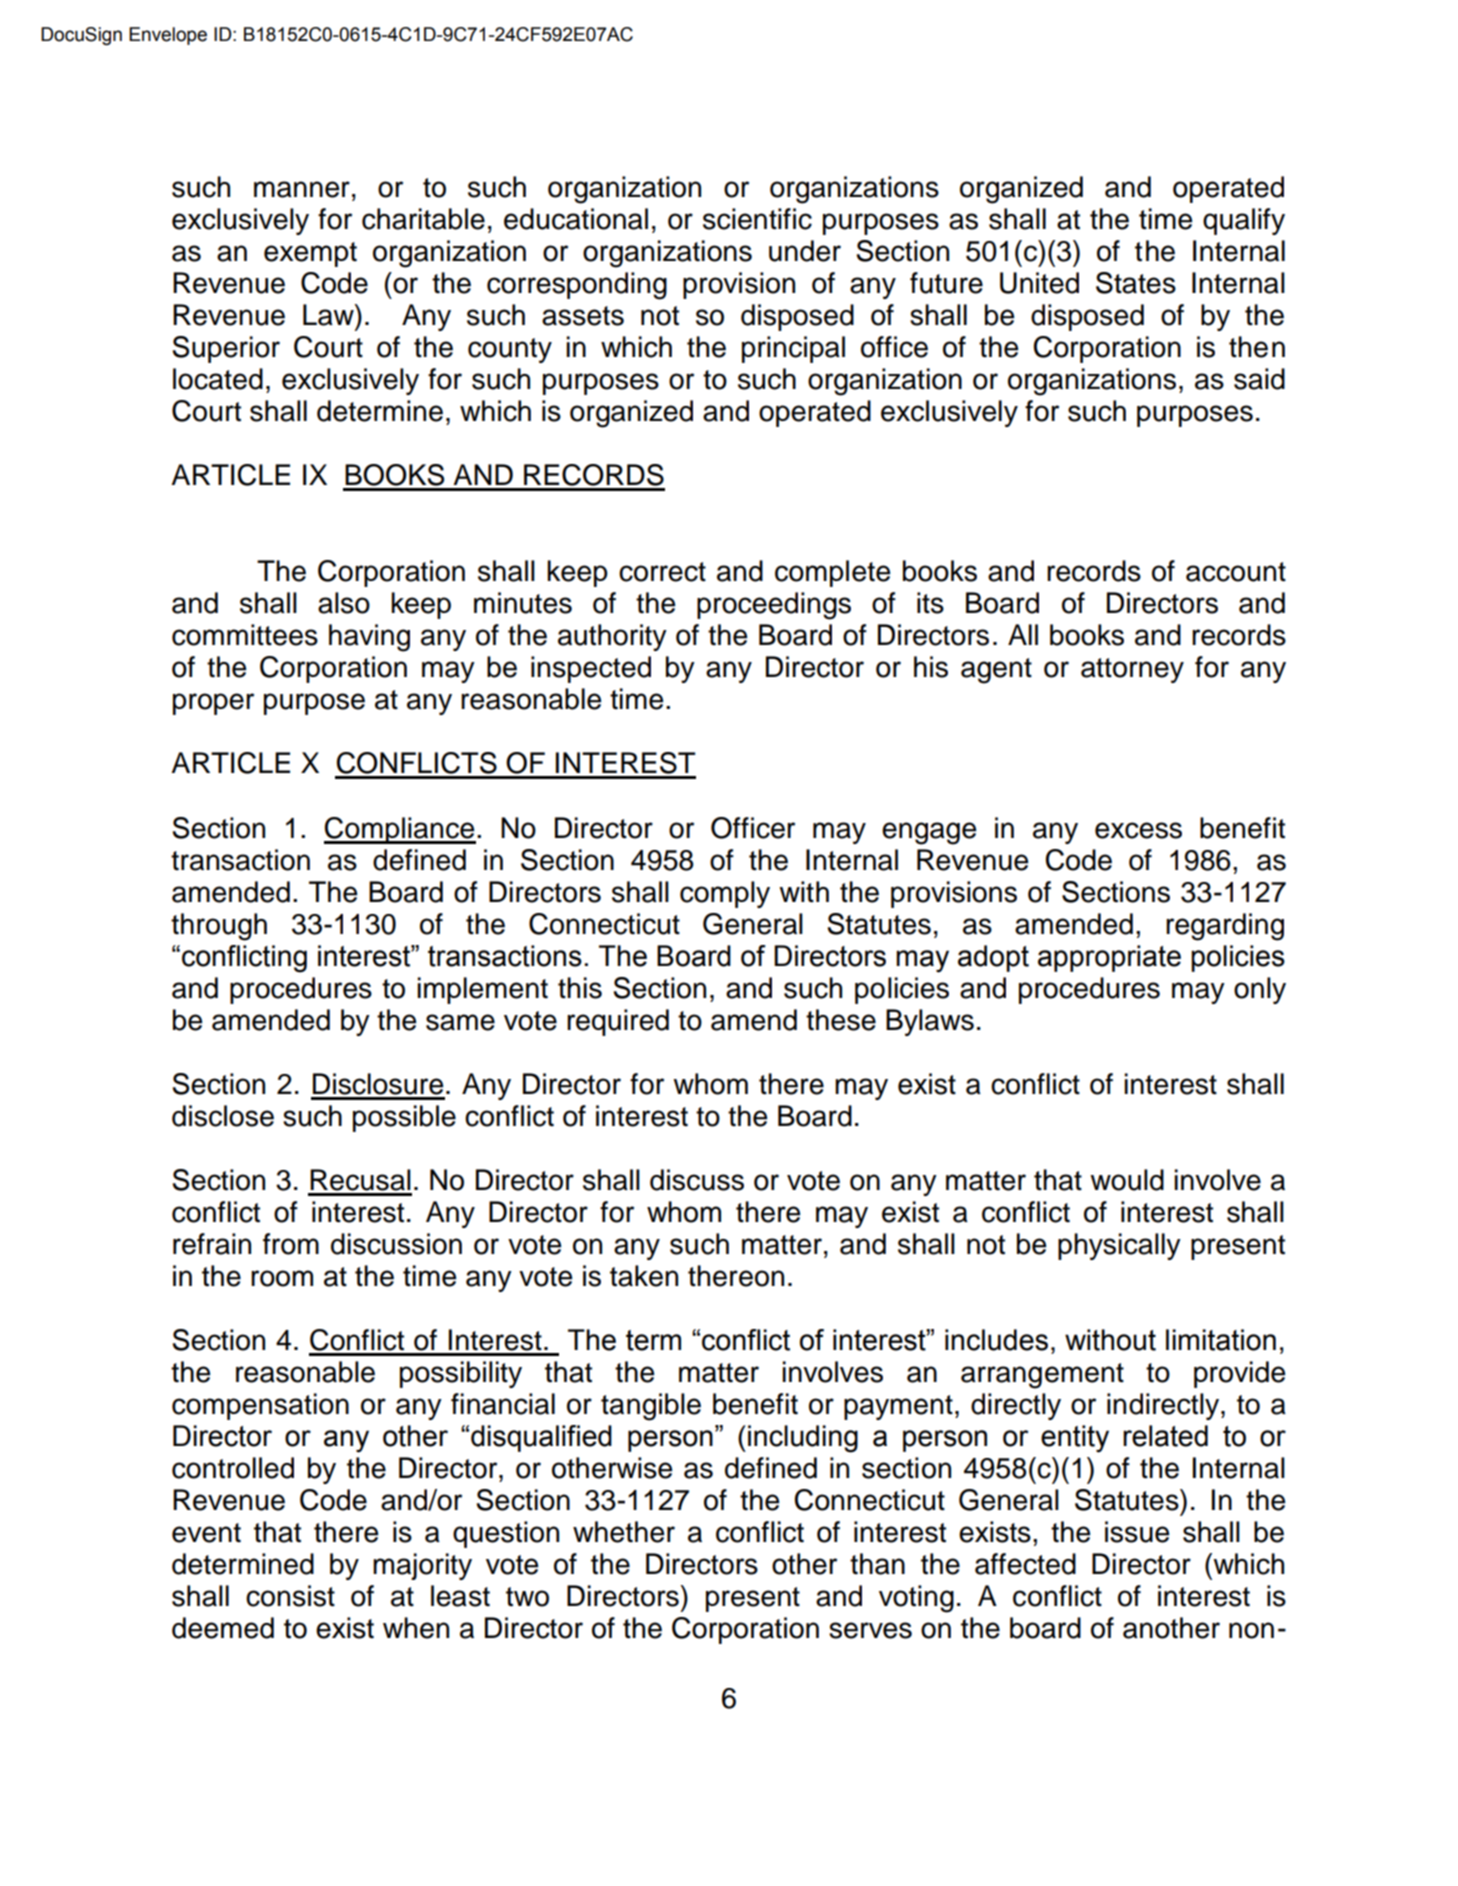 The image size is (1458, 1886). I want to click on scientific, so click(757, 219).
